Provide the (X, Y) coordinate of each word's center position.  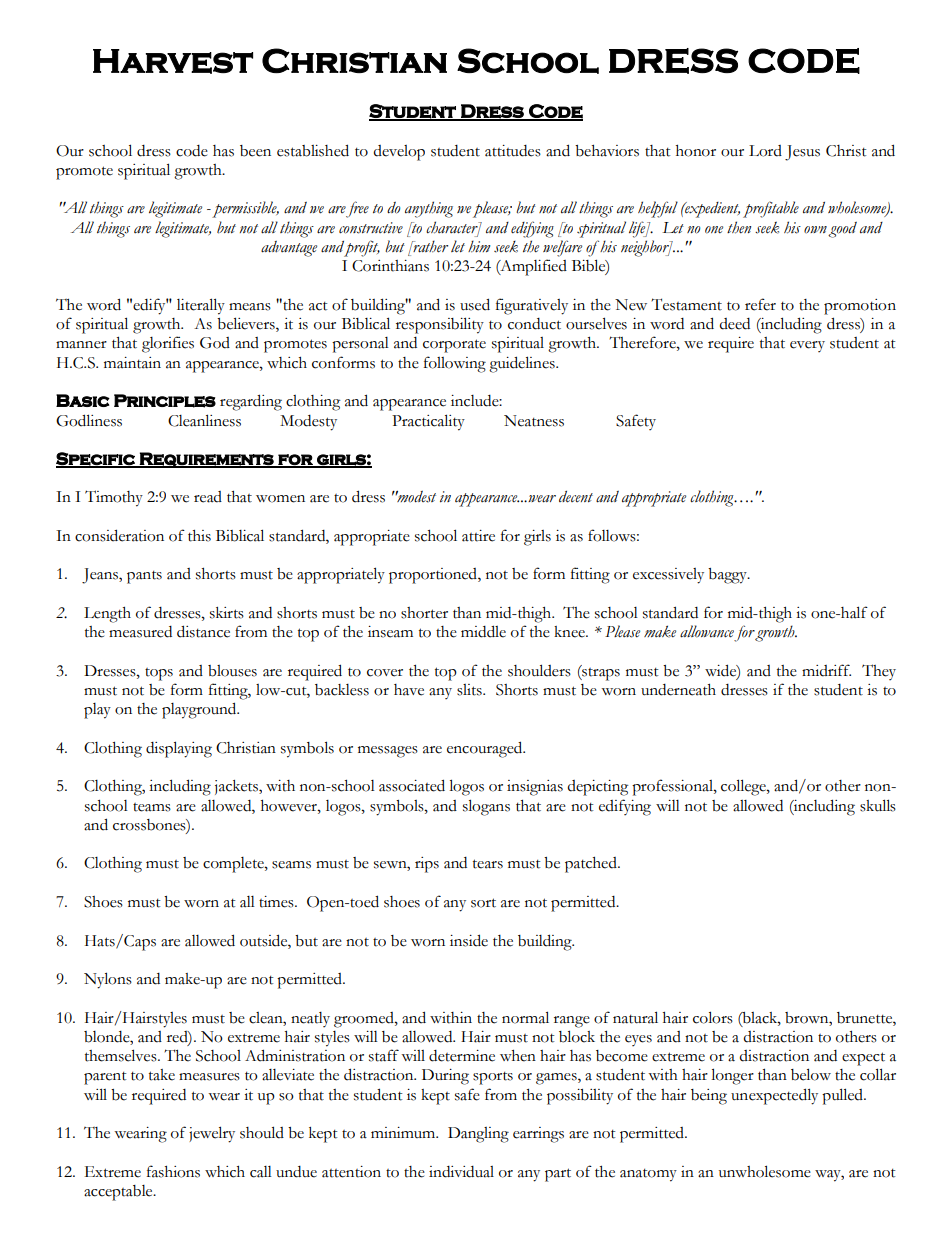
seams (291, 865)
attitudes (513, 151)
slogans (486, 807)
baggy (728, 576)
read (208, 497)
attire (478, 536)
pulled (843, 1096)
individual (461, 1172)
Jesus (802, 153)
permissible (244, 209)
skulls (878, 805)
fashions (173, 1171)
